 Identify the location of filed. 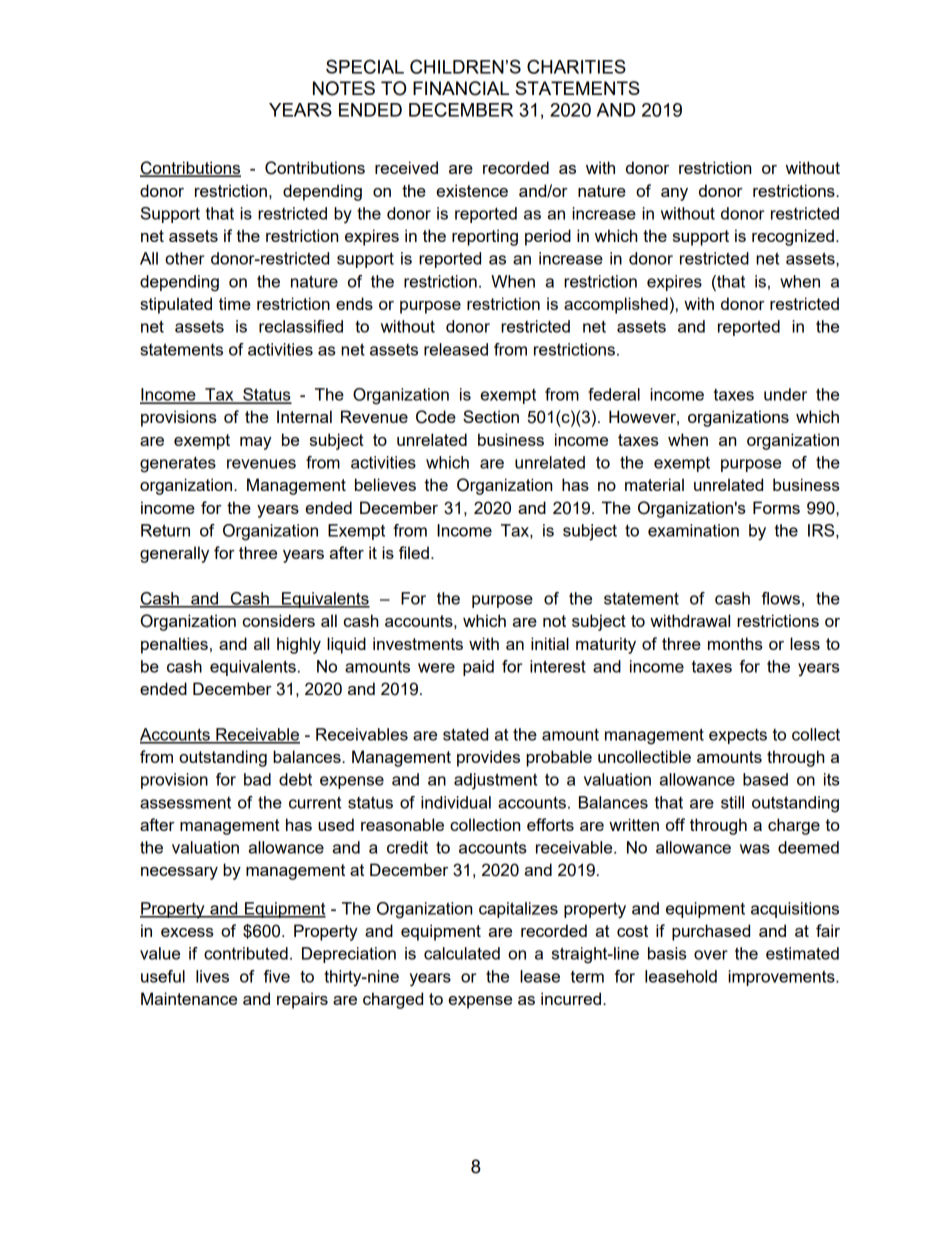
(414, 552).
